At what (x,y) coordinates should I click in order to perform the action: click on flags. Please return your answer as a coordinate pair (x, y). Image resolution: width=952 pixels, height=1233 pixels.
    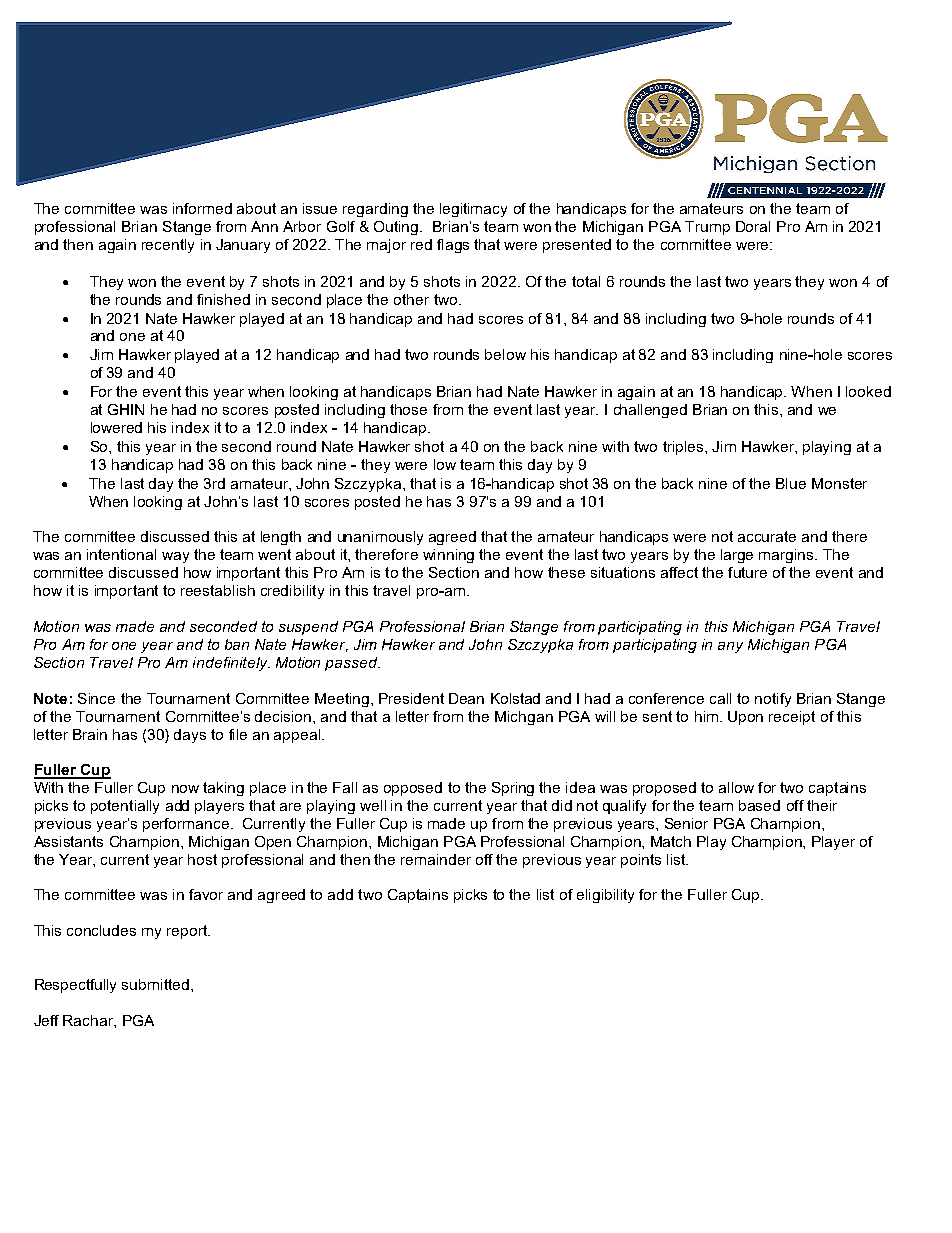
    Looking at the image, I should click on (453, 246).
